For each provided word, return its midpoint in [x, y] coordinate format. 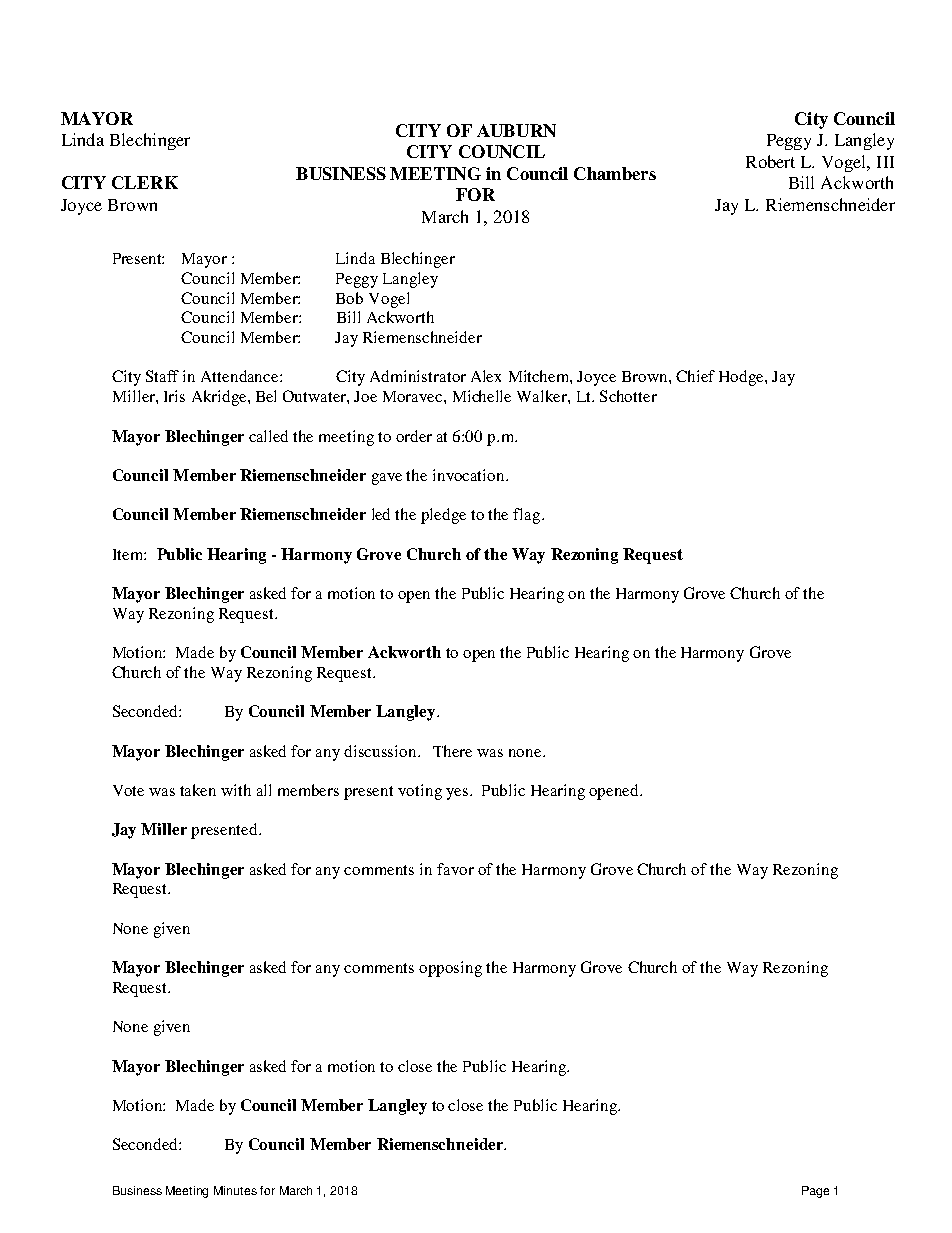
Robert [770, 161]
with [236, 790]
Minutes [235, 1190]
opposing [450, 969]
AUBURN [516, 130]
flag [528, 516]
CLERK [145, 182]
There [452, 751]
